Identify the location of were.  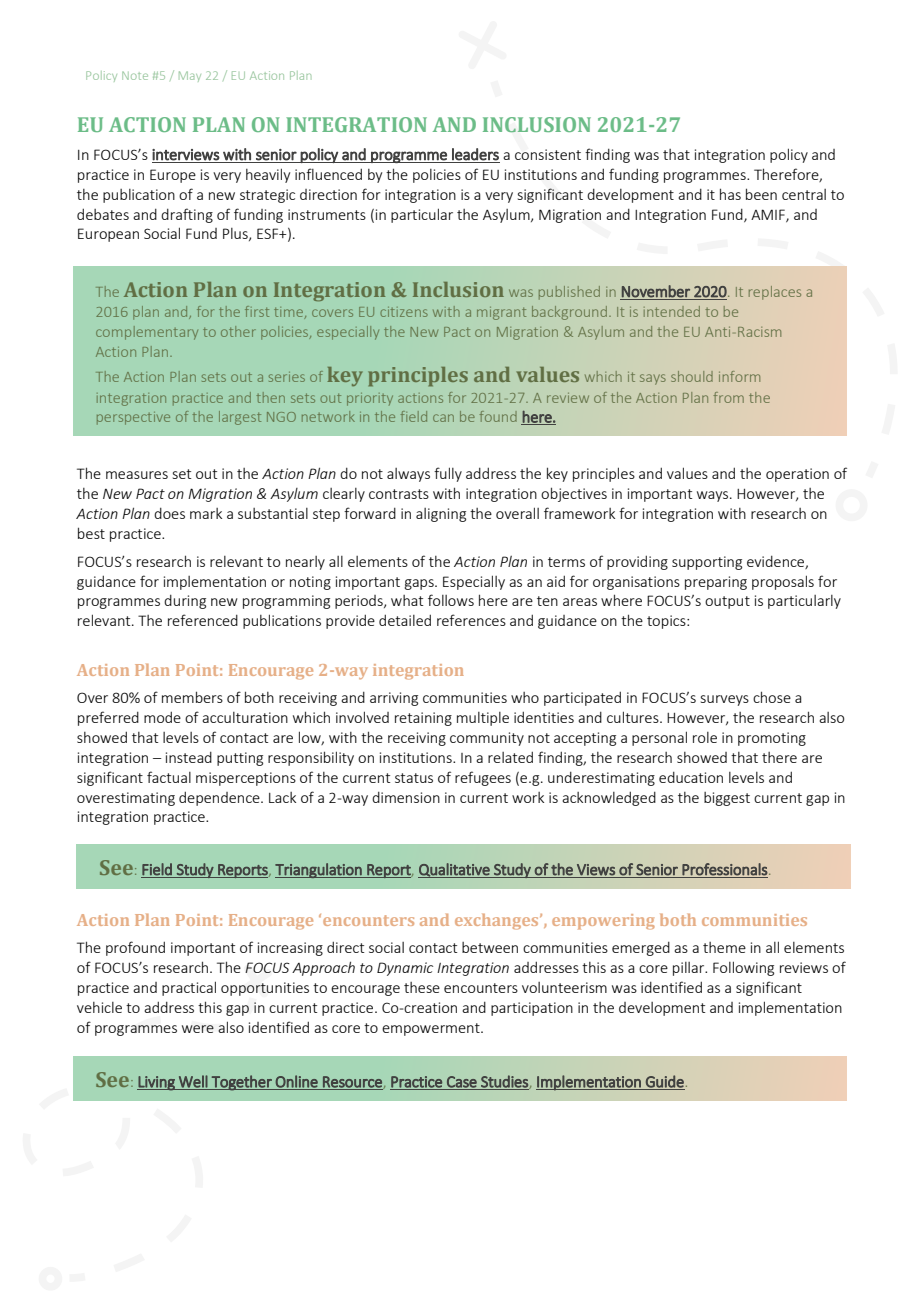
(198, 1029).
